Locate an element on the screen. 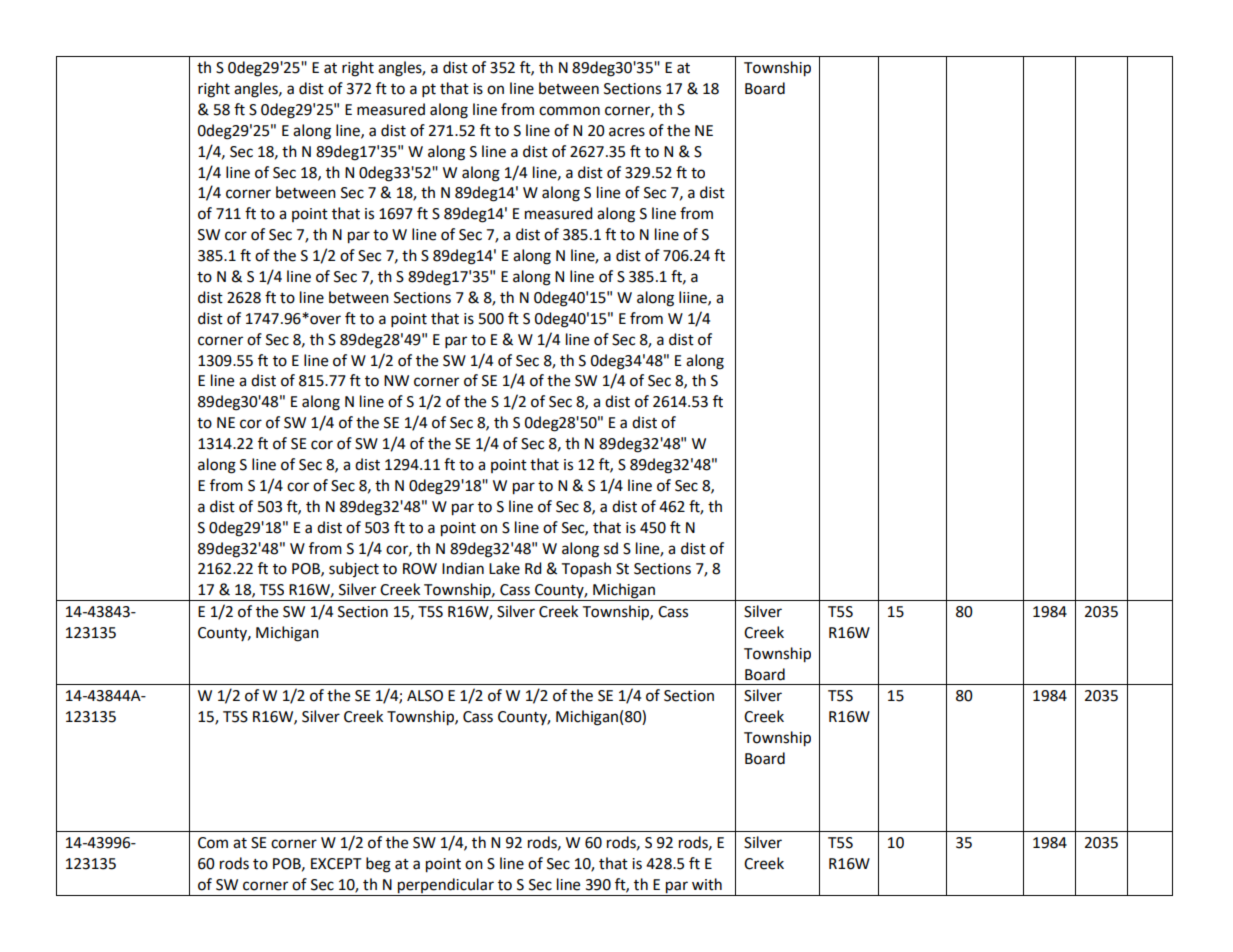 Image resolution: width=1233 pixels, height=952 pixels. with is located at coordinates (707, 884).
